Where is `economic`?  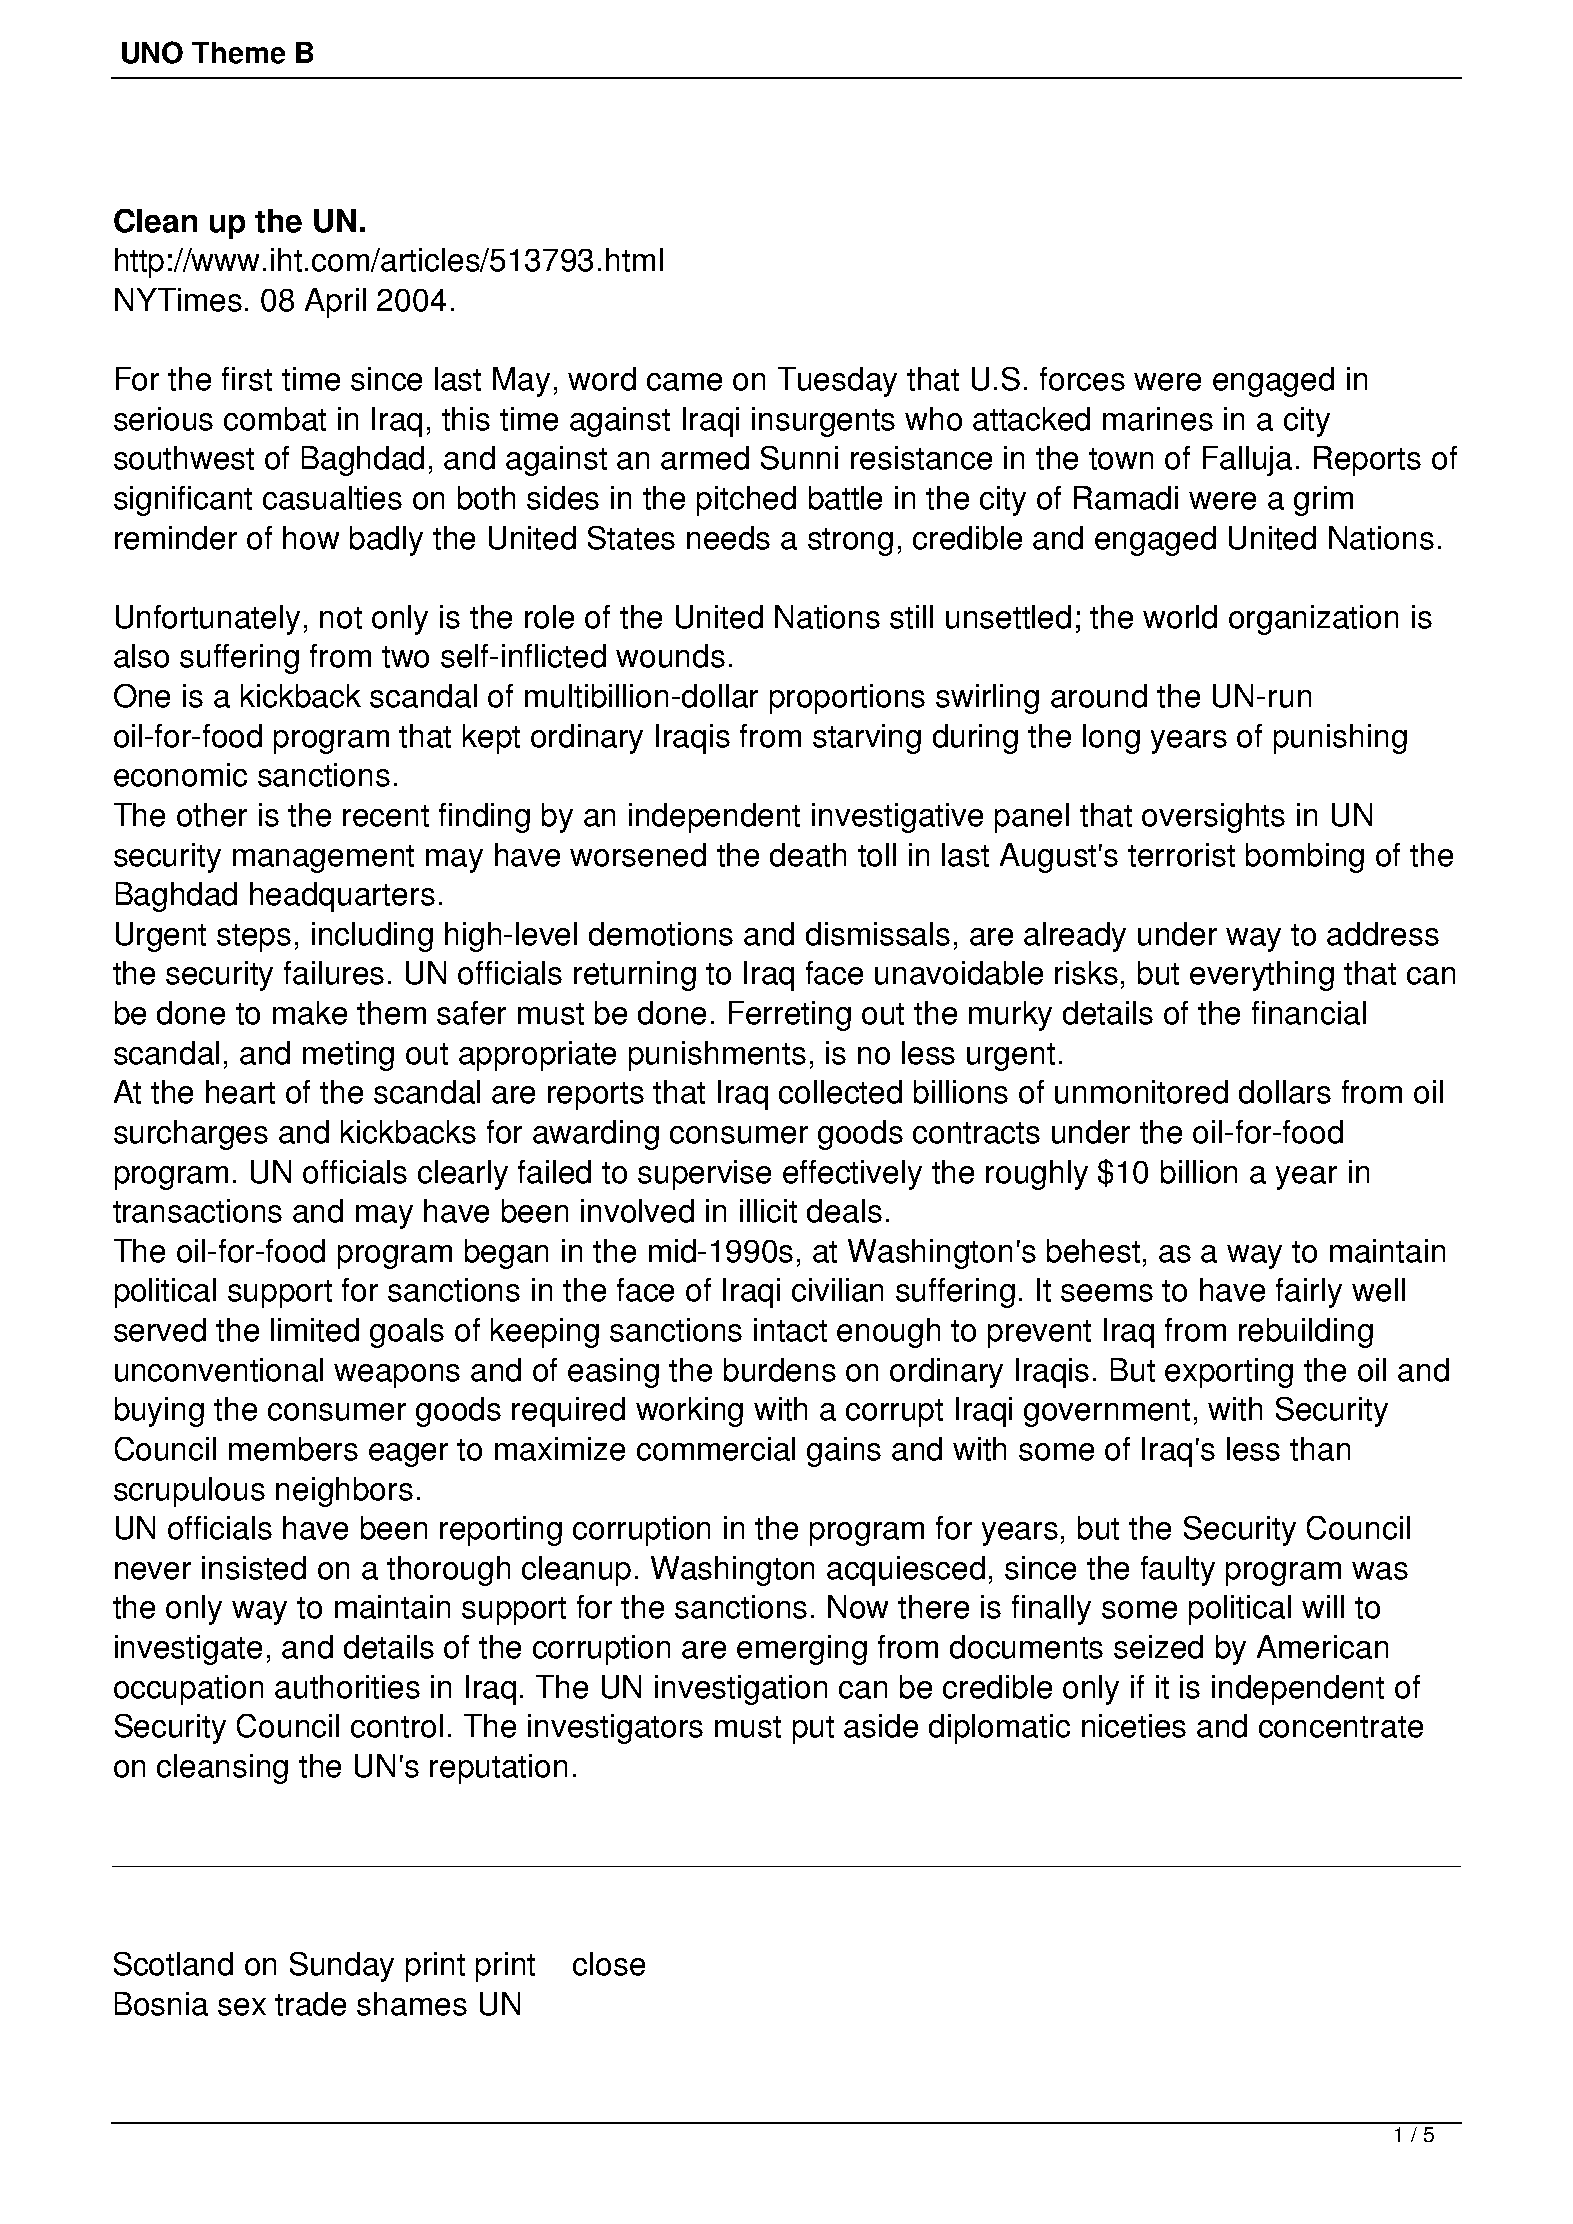
economic is located at coordinates (180, 775).
